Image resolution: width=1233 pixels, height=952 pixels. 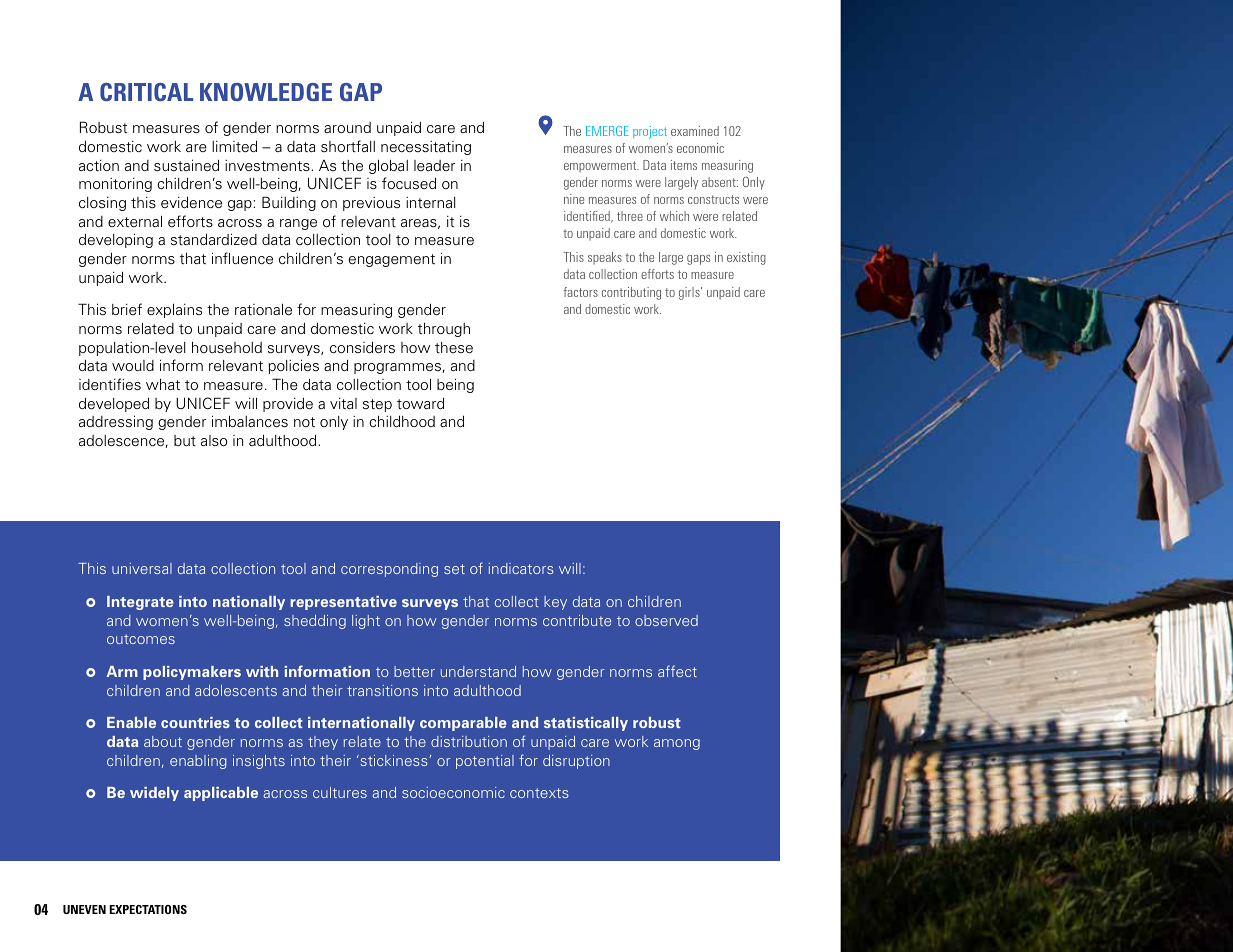 I want to click on EXPECTATIONS, so click(x=148, y=909).
